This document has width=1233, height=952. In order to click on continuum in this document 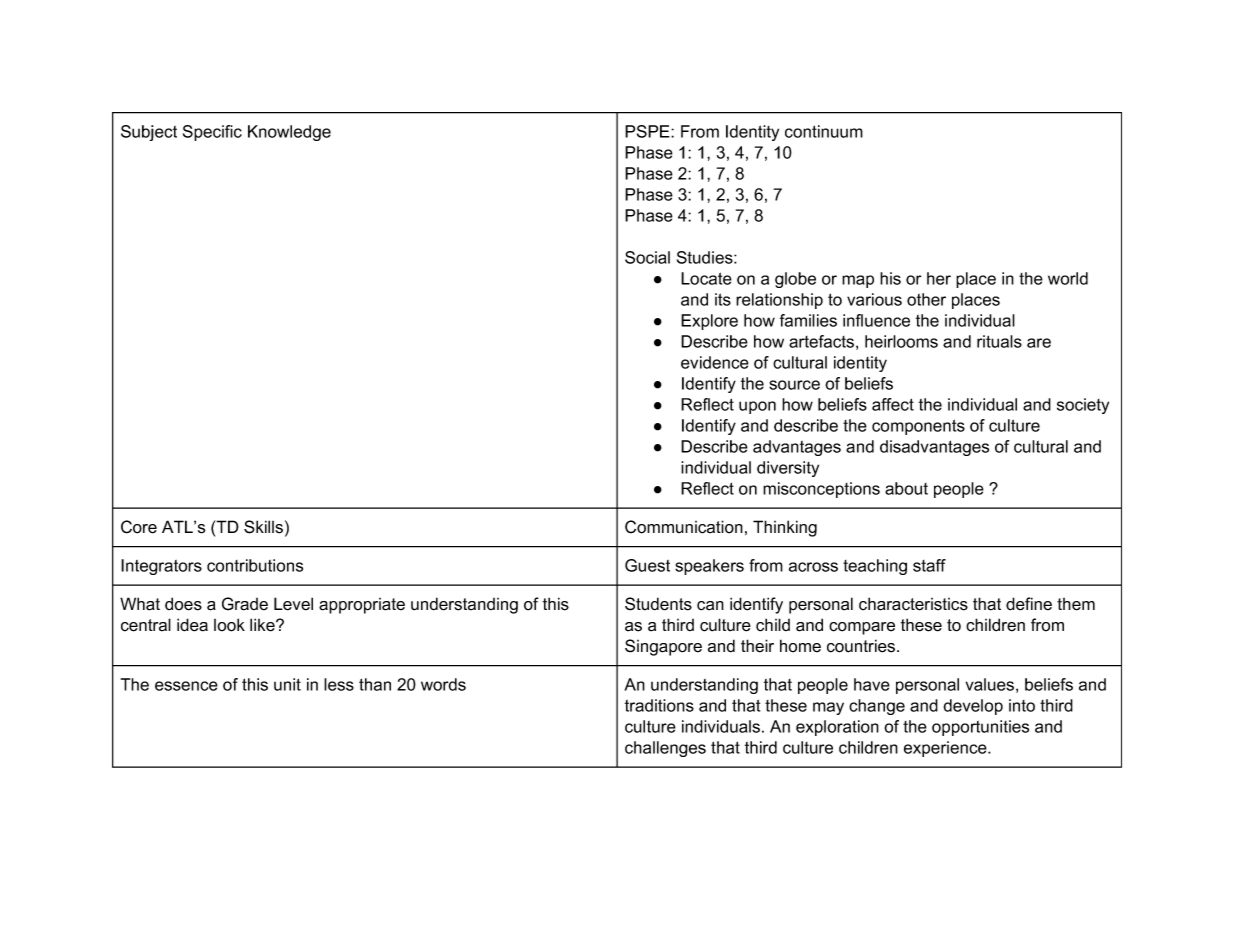, I will do `click(824, 131)`.
